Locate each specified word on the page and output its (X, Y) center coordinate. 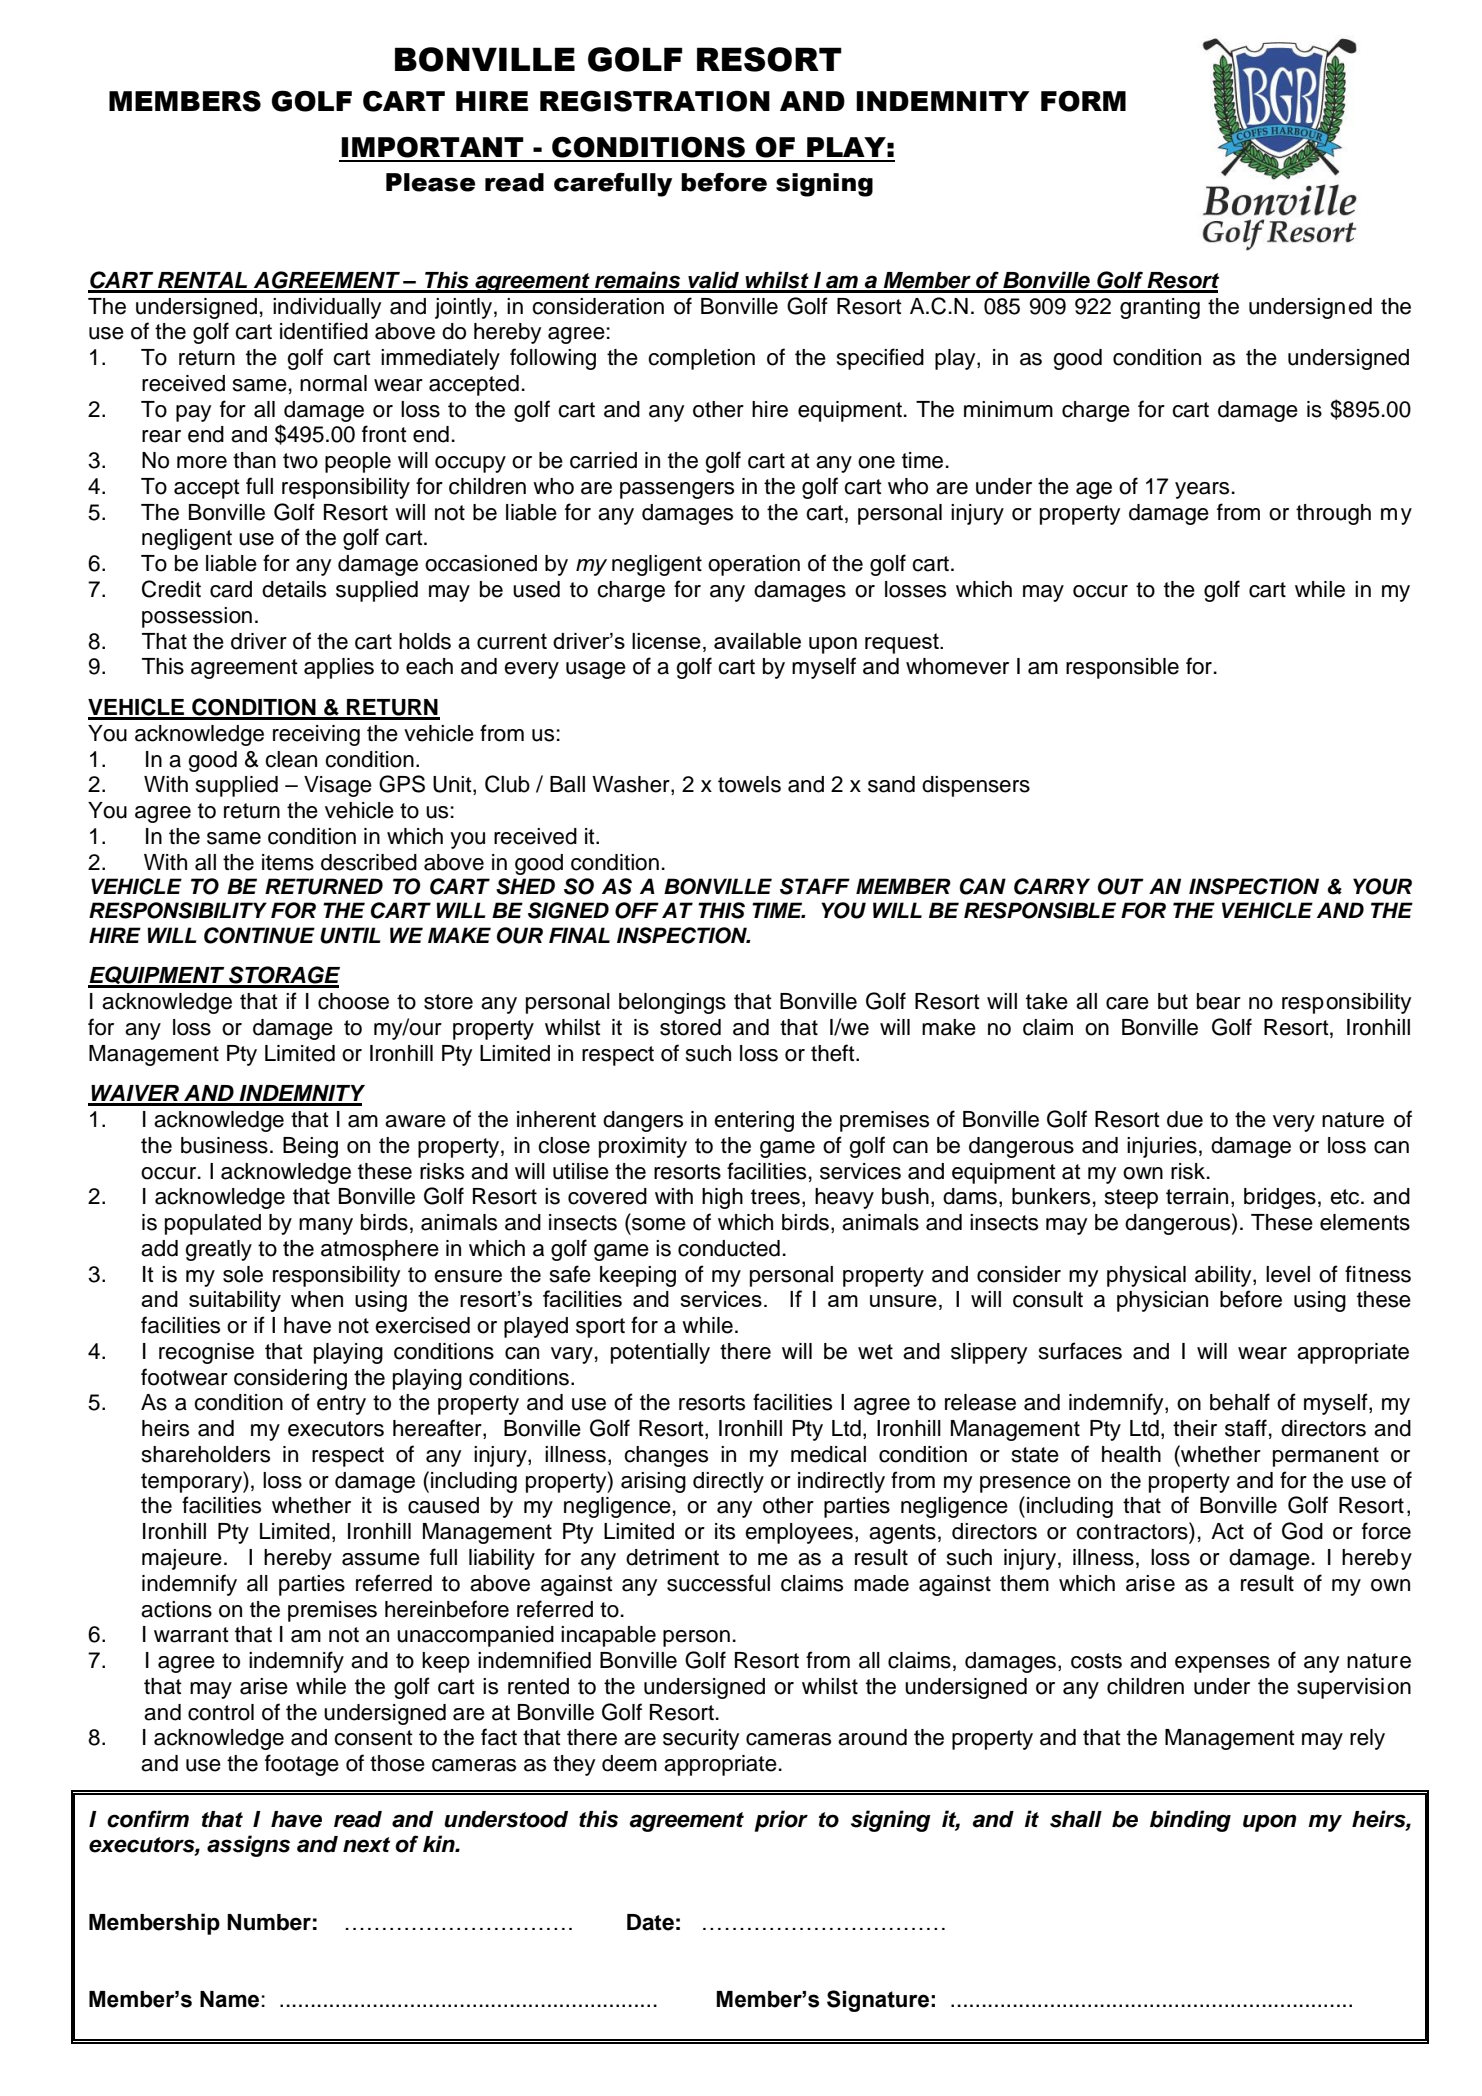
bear (1219, 1001)
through (1333, 514)
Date (650, 1922)
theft (834, 1053)
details (294, 589)
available (757, 641)
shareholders (206, 1454)
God (1302, 1531)
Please (431, 182)
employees (799, 1533)
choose (353, 1001)
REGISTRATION (655, 101)
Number (269, 1922)
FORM (1083, 101)
